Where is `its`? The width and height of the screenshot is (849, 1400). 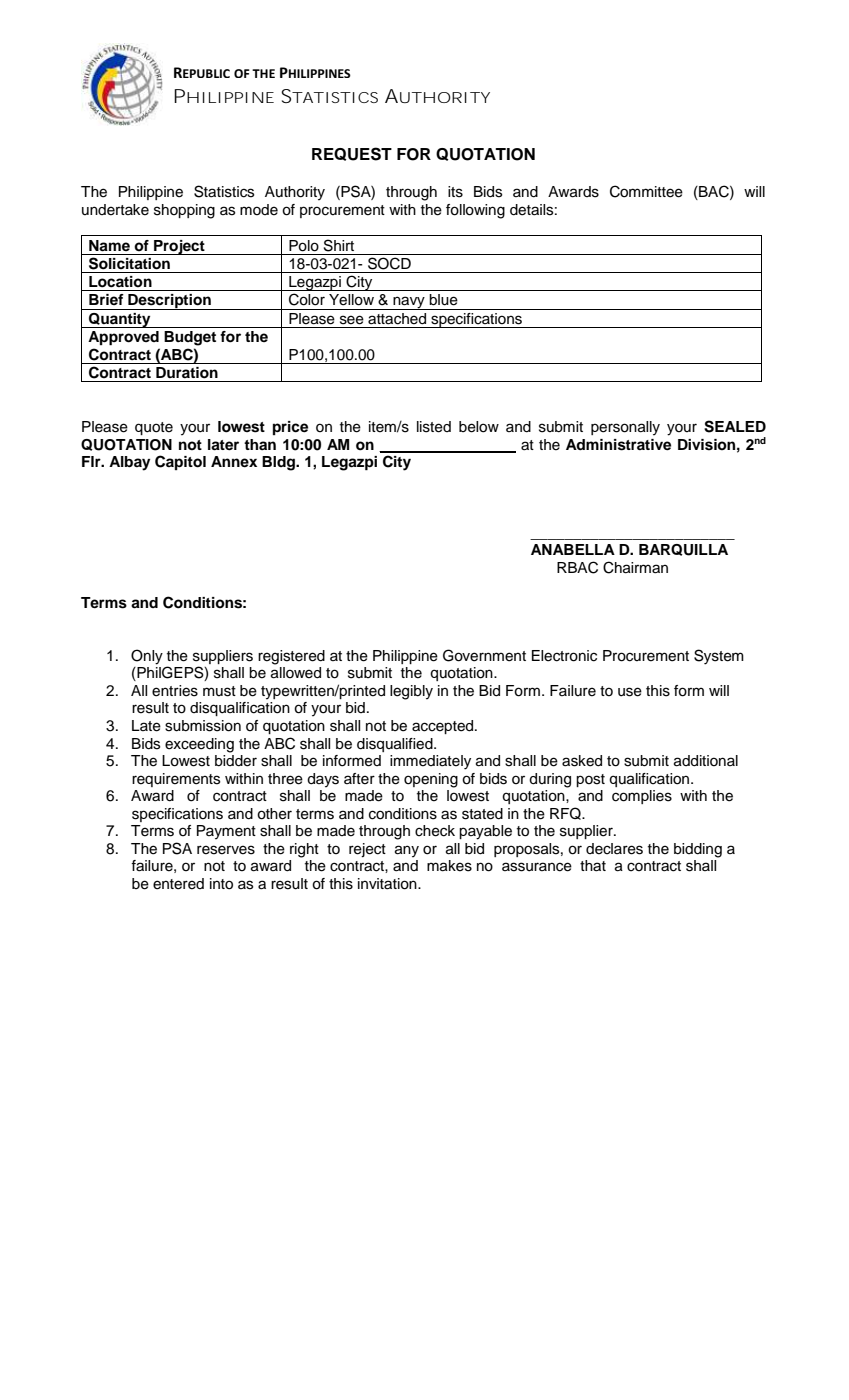 its is located at coordinates (455, 192).
